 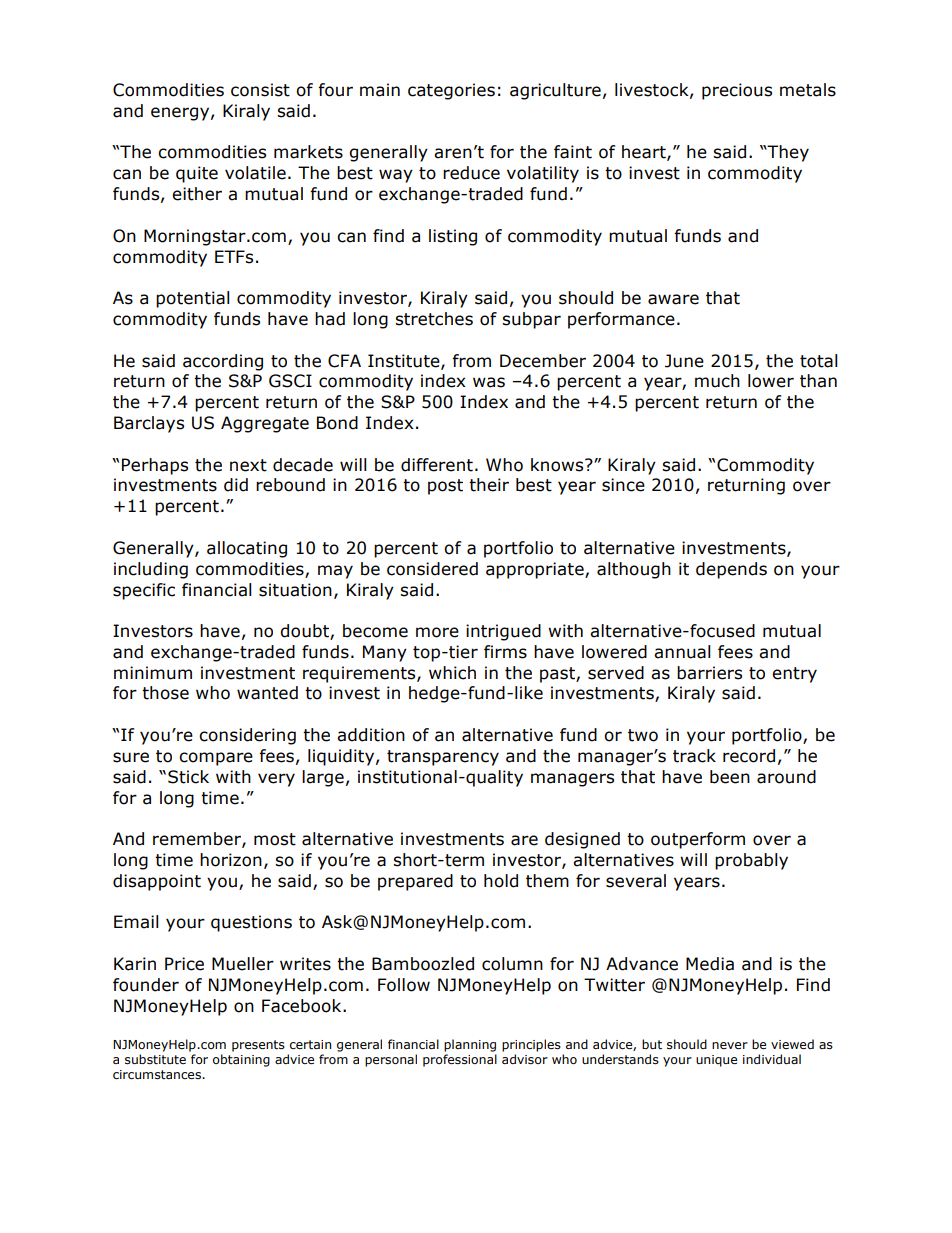 I want to click on planning, so click(x=470, y=1045).
